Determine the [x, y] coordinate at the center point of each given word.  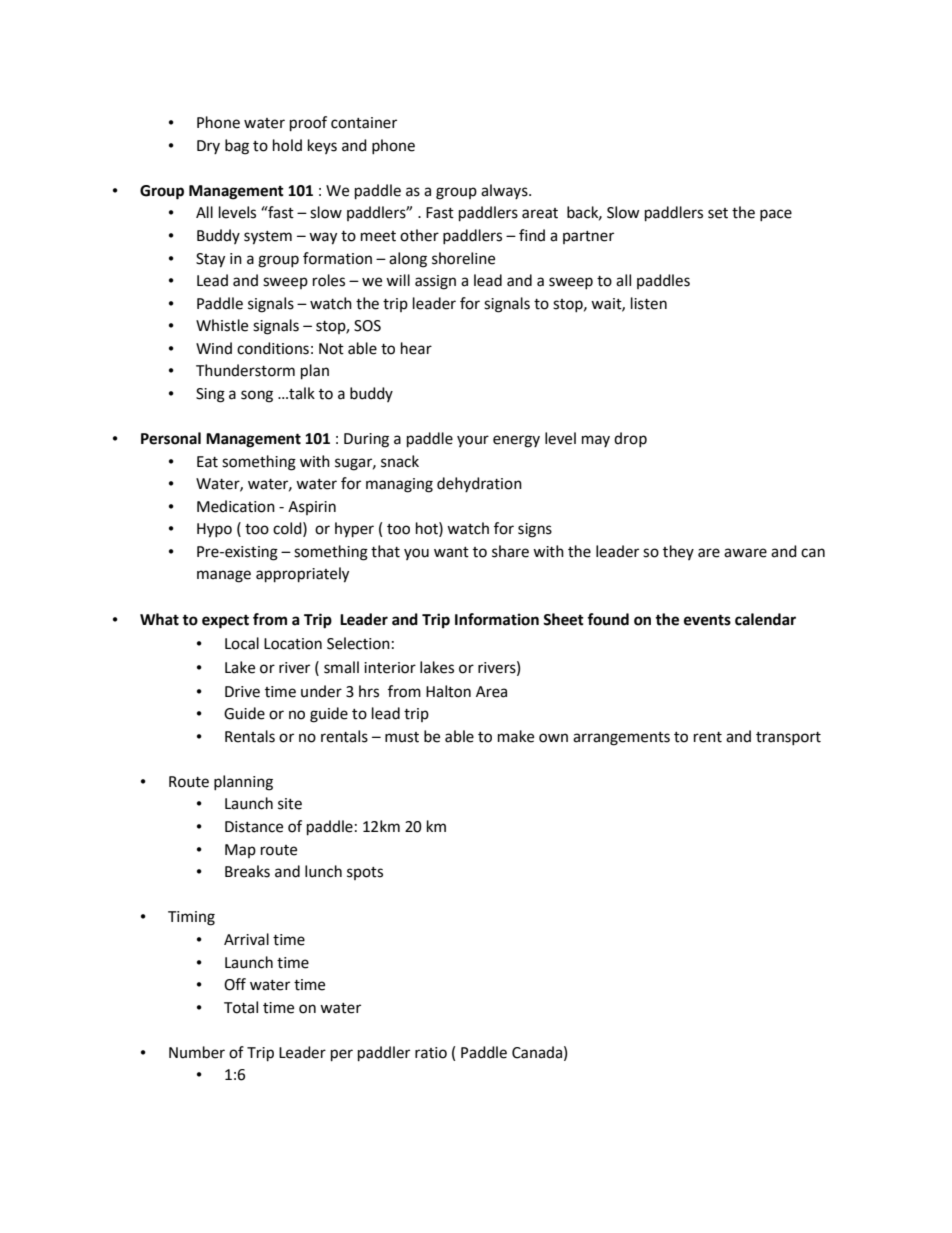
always [505, 191]
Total [241, 1007]
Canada [537, 1052]
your [473, 441]
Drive [242, 692]
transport [788, 738]
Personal [171, 438]
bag [237, 147]
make [516, 736]
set [718, 213]
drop [630, 439]
